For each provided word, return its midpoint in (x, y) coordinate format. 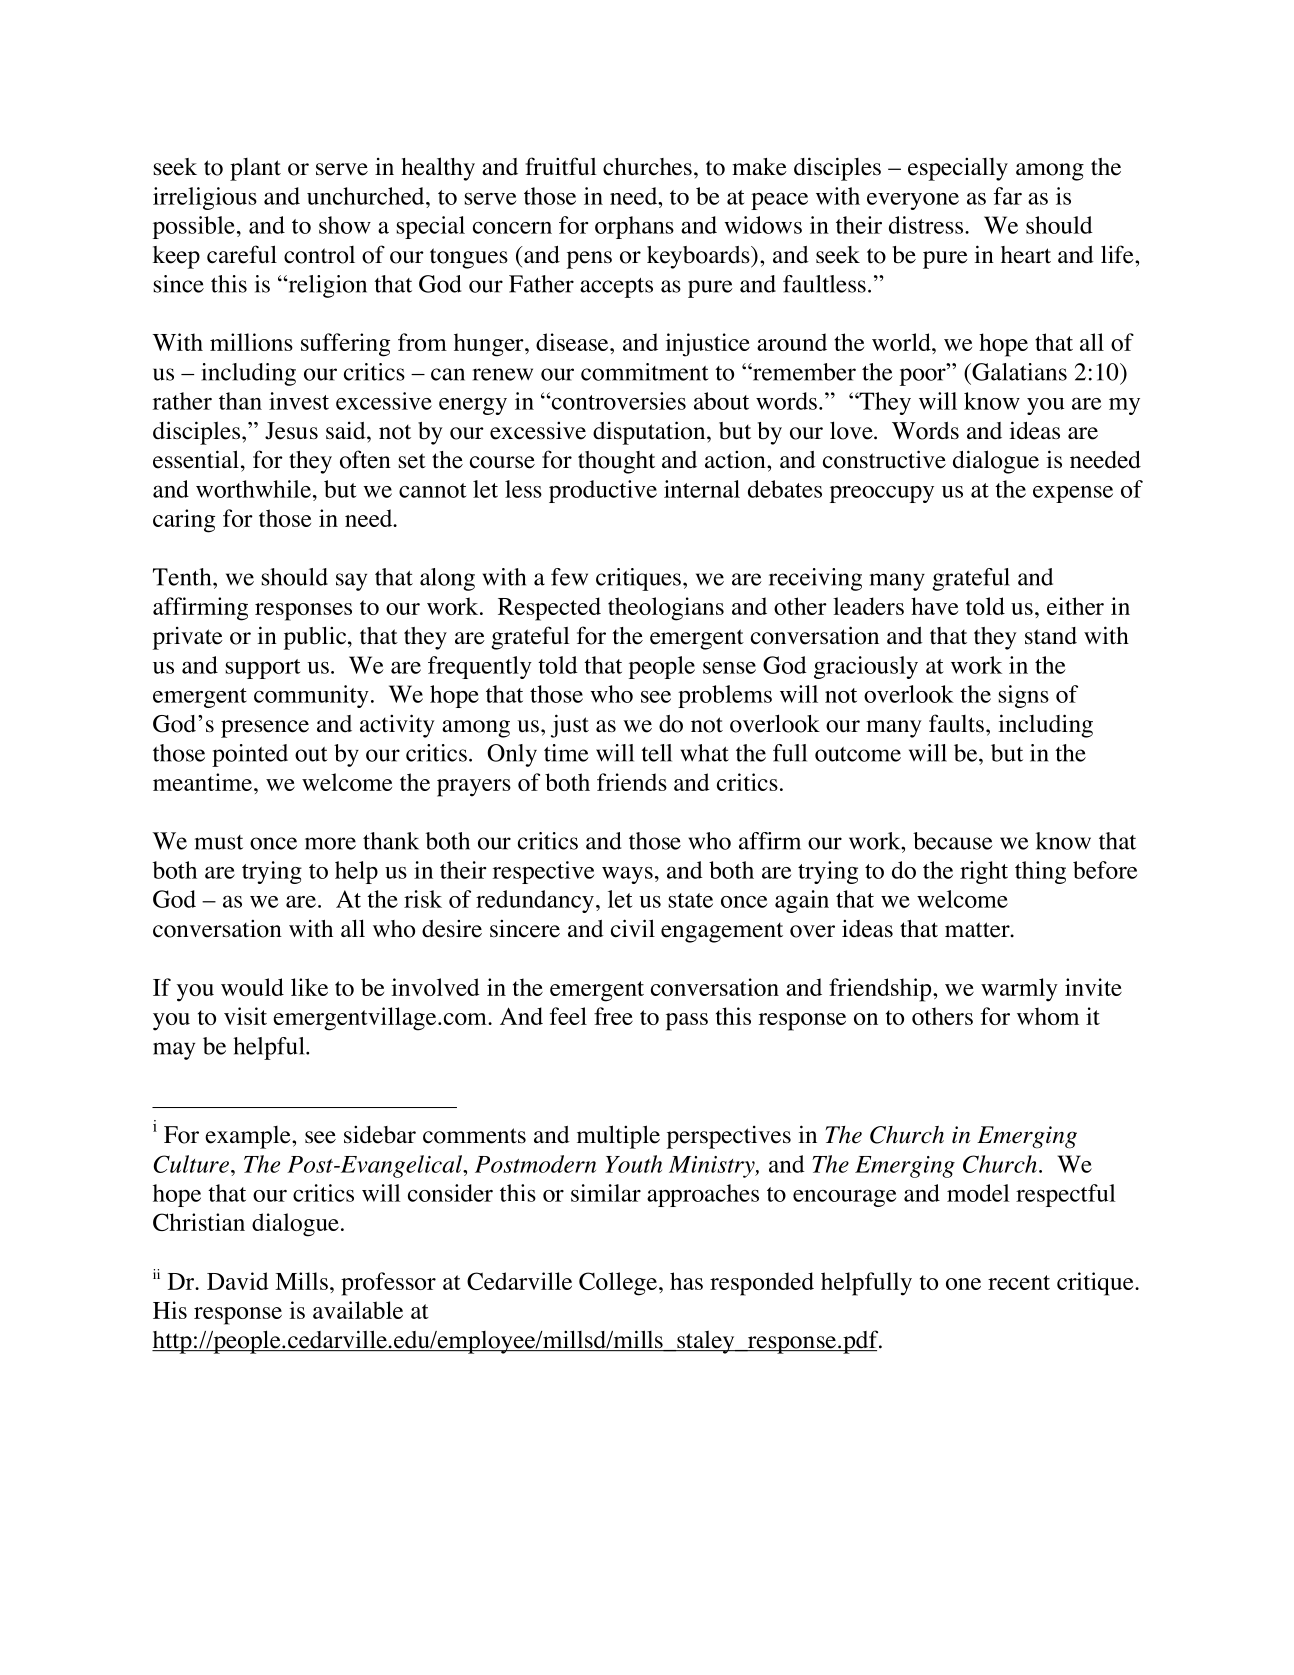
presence (265, 729)
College (618, 1284)
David (238, 1281)
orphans (634, 227)
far (1007, 196)
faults (956, 723)
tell (656, 753)
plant (255, 169)
